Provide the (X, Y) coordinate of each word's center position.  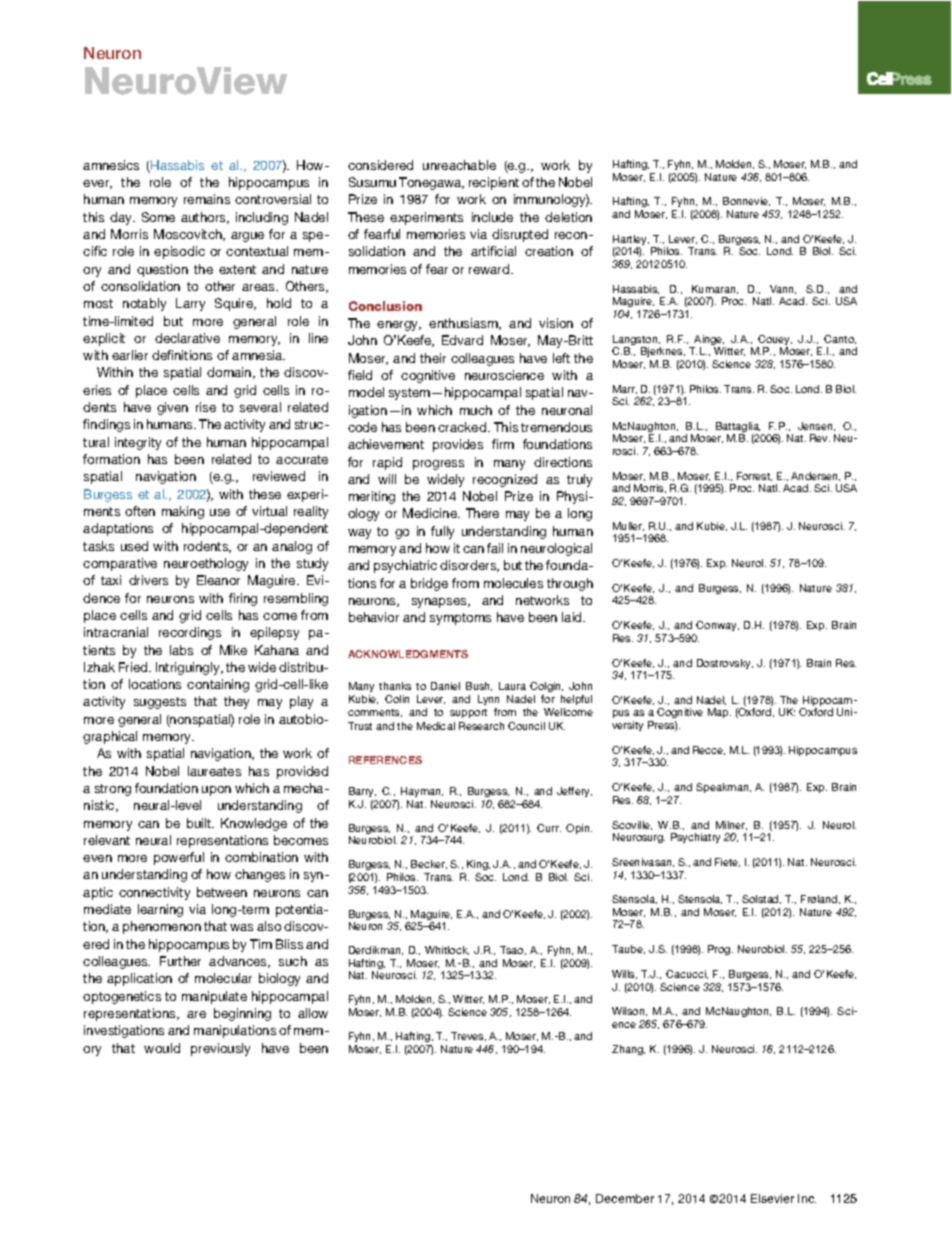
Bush (479, 686)
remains (207, 199)
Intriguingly (189, 668)
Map (719, 713)
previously (220, 1049)
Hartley (631, 241)
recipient (494, 183)
